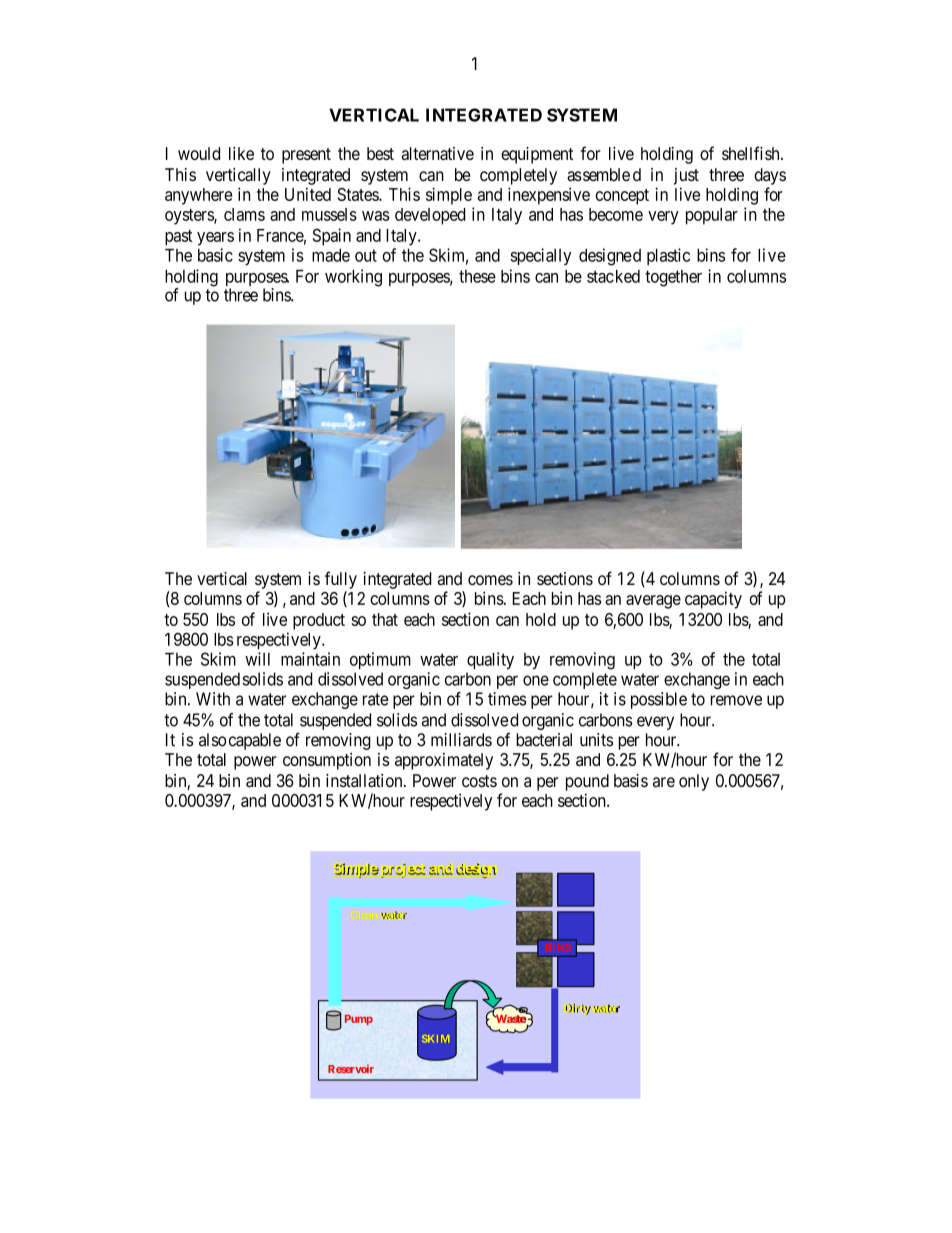 The width and height of the screenshot is (952, 1233). I want to click on Reservoir, so click(351, 1069).
